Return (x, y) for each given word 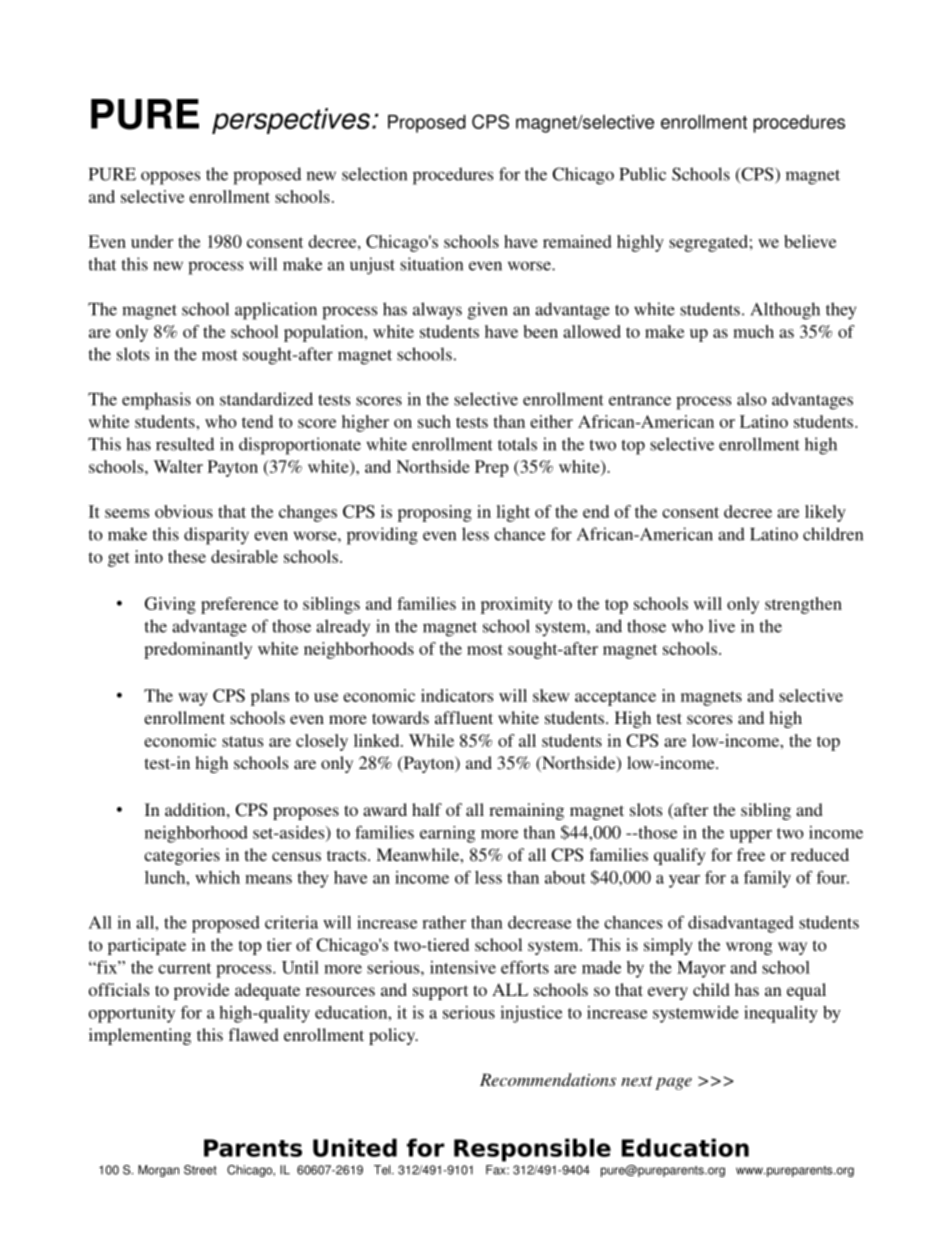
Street (200, 1170)
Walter (178, 466)
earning (447, 834)
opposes (170, 178)
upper (751, 836)
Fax (497, 1170)
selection (374, 174)
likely (825, 513)
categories (182, 856)
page (673, 1084)
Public (642, 174)
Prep (492, 468)
